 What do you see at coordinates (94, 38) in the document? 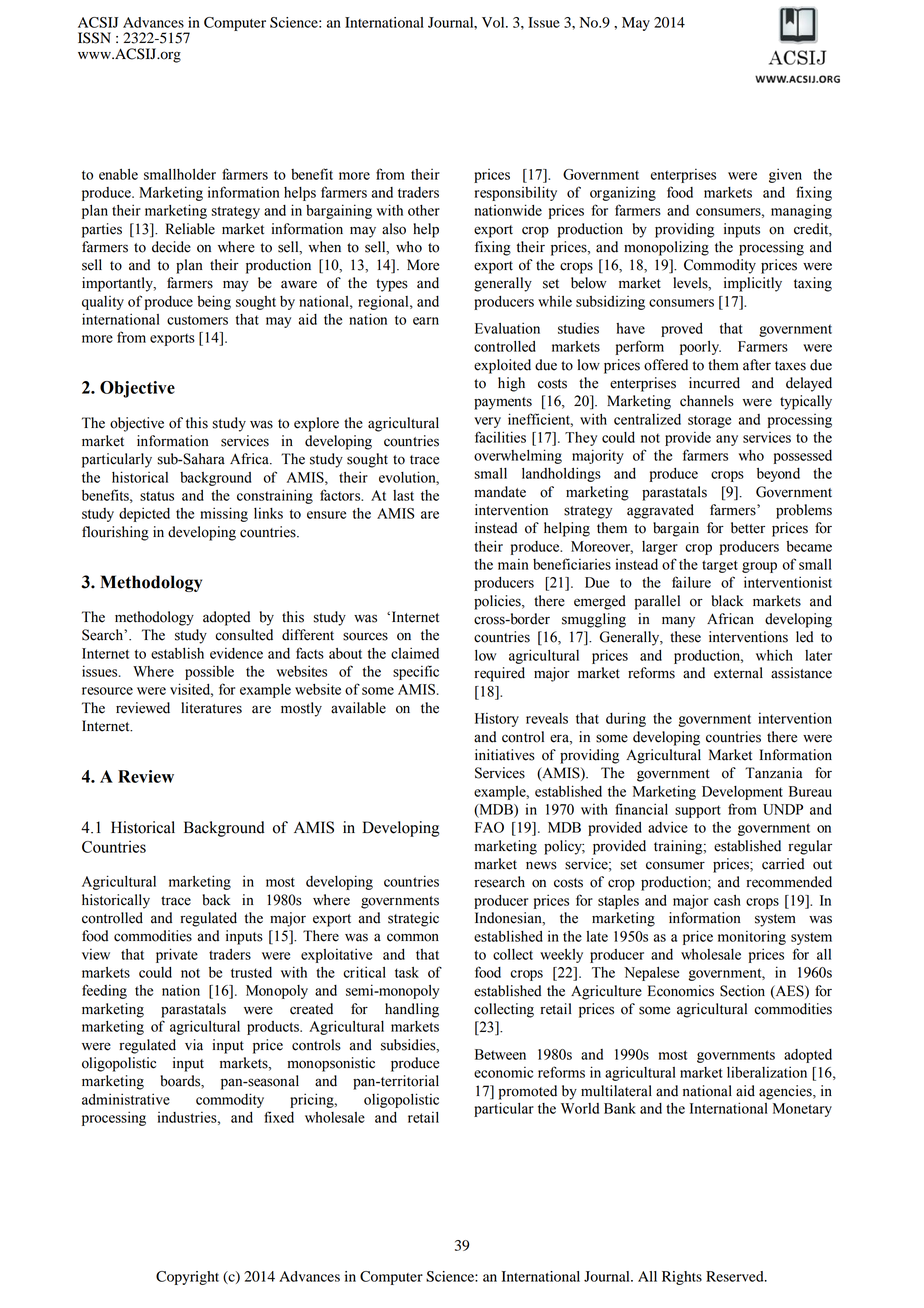
I see `ISSN` at bounding box center [94, 38].
